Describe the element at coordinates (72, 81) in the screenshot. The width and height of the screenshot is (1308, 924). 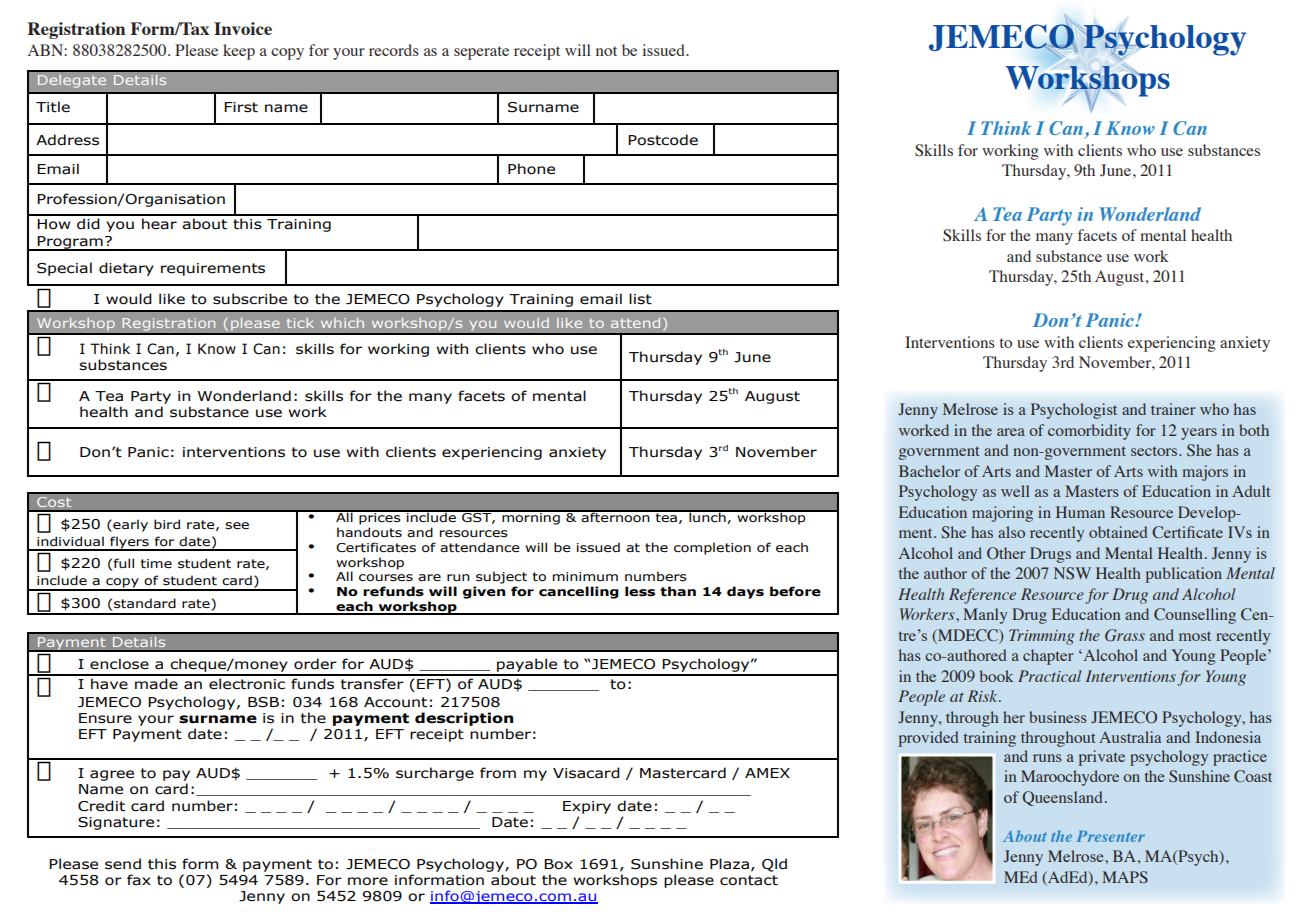
I see `Delegate` at that location.
